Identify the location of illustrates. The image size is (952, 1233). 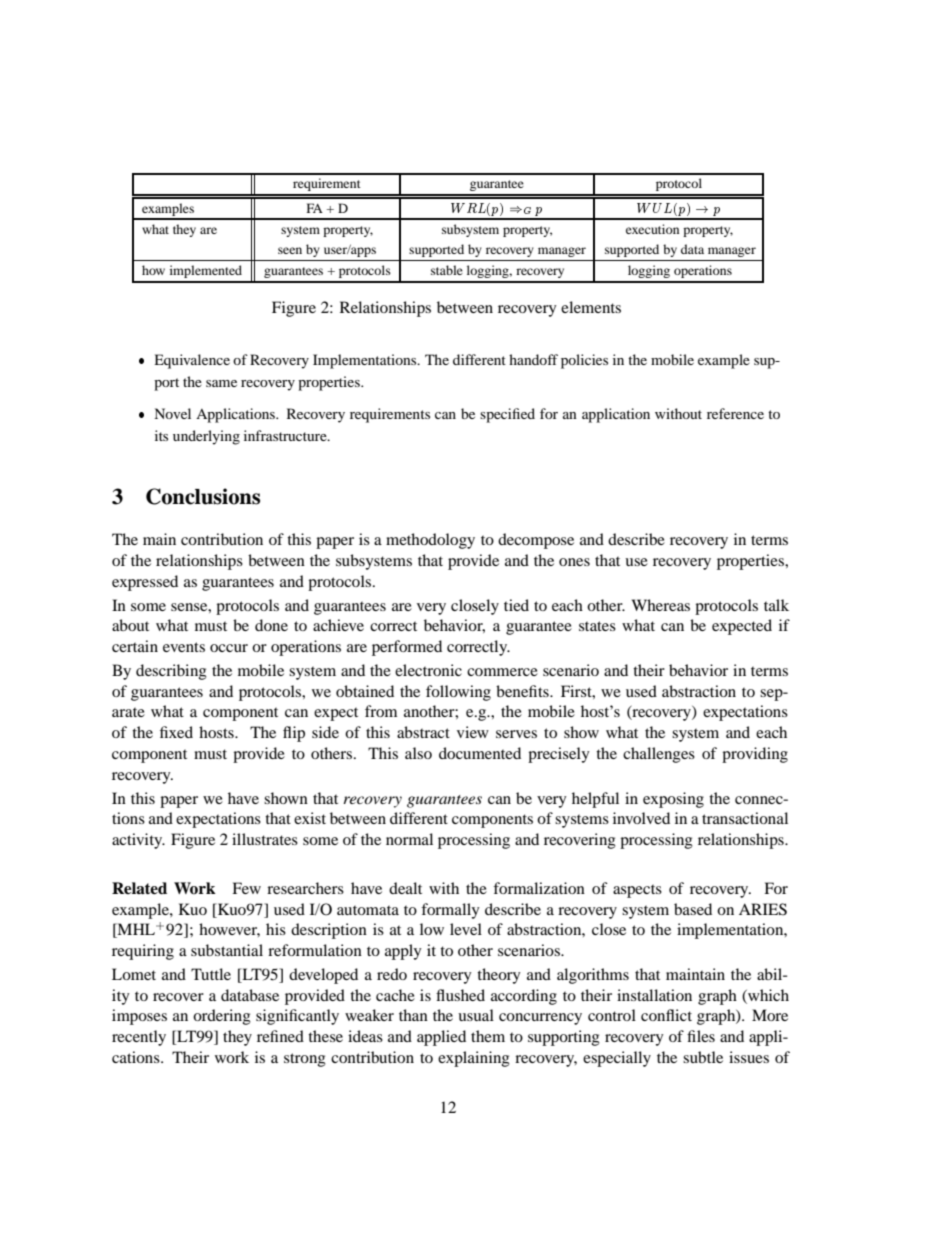
(265, 839).
